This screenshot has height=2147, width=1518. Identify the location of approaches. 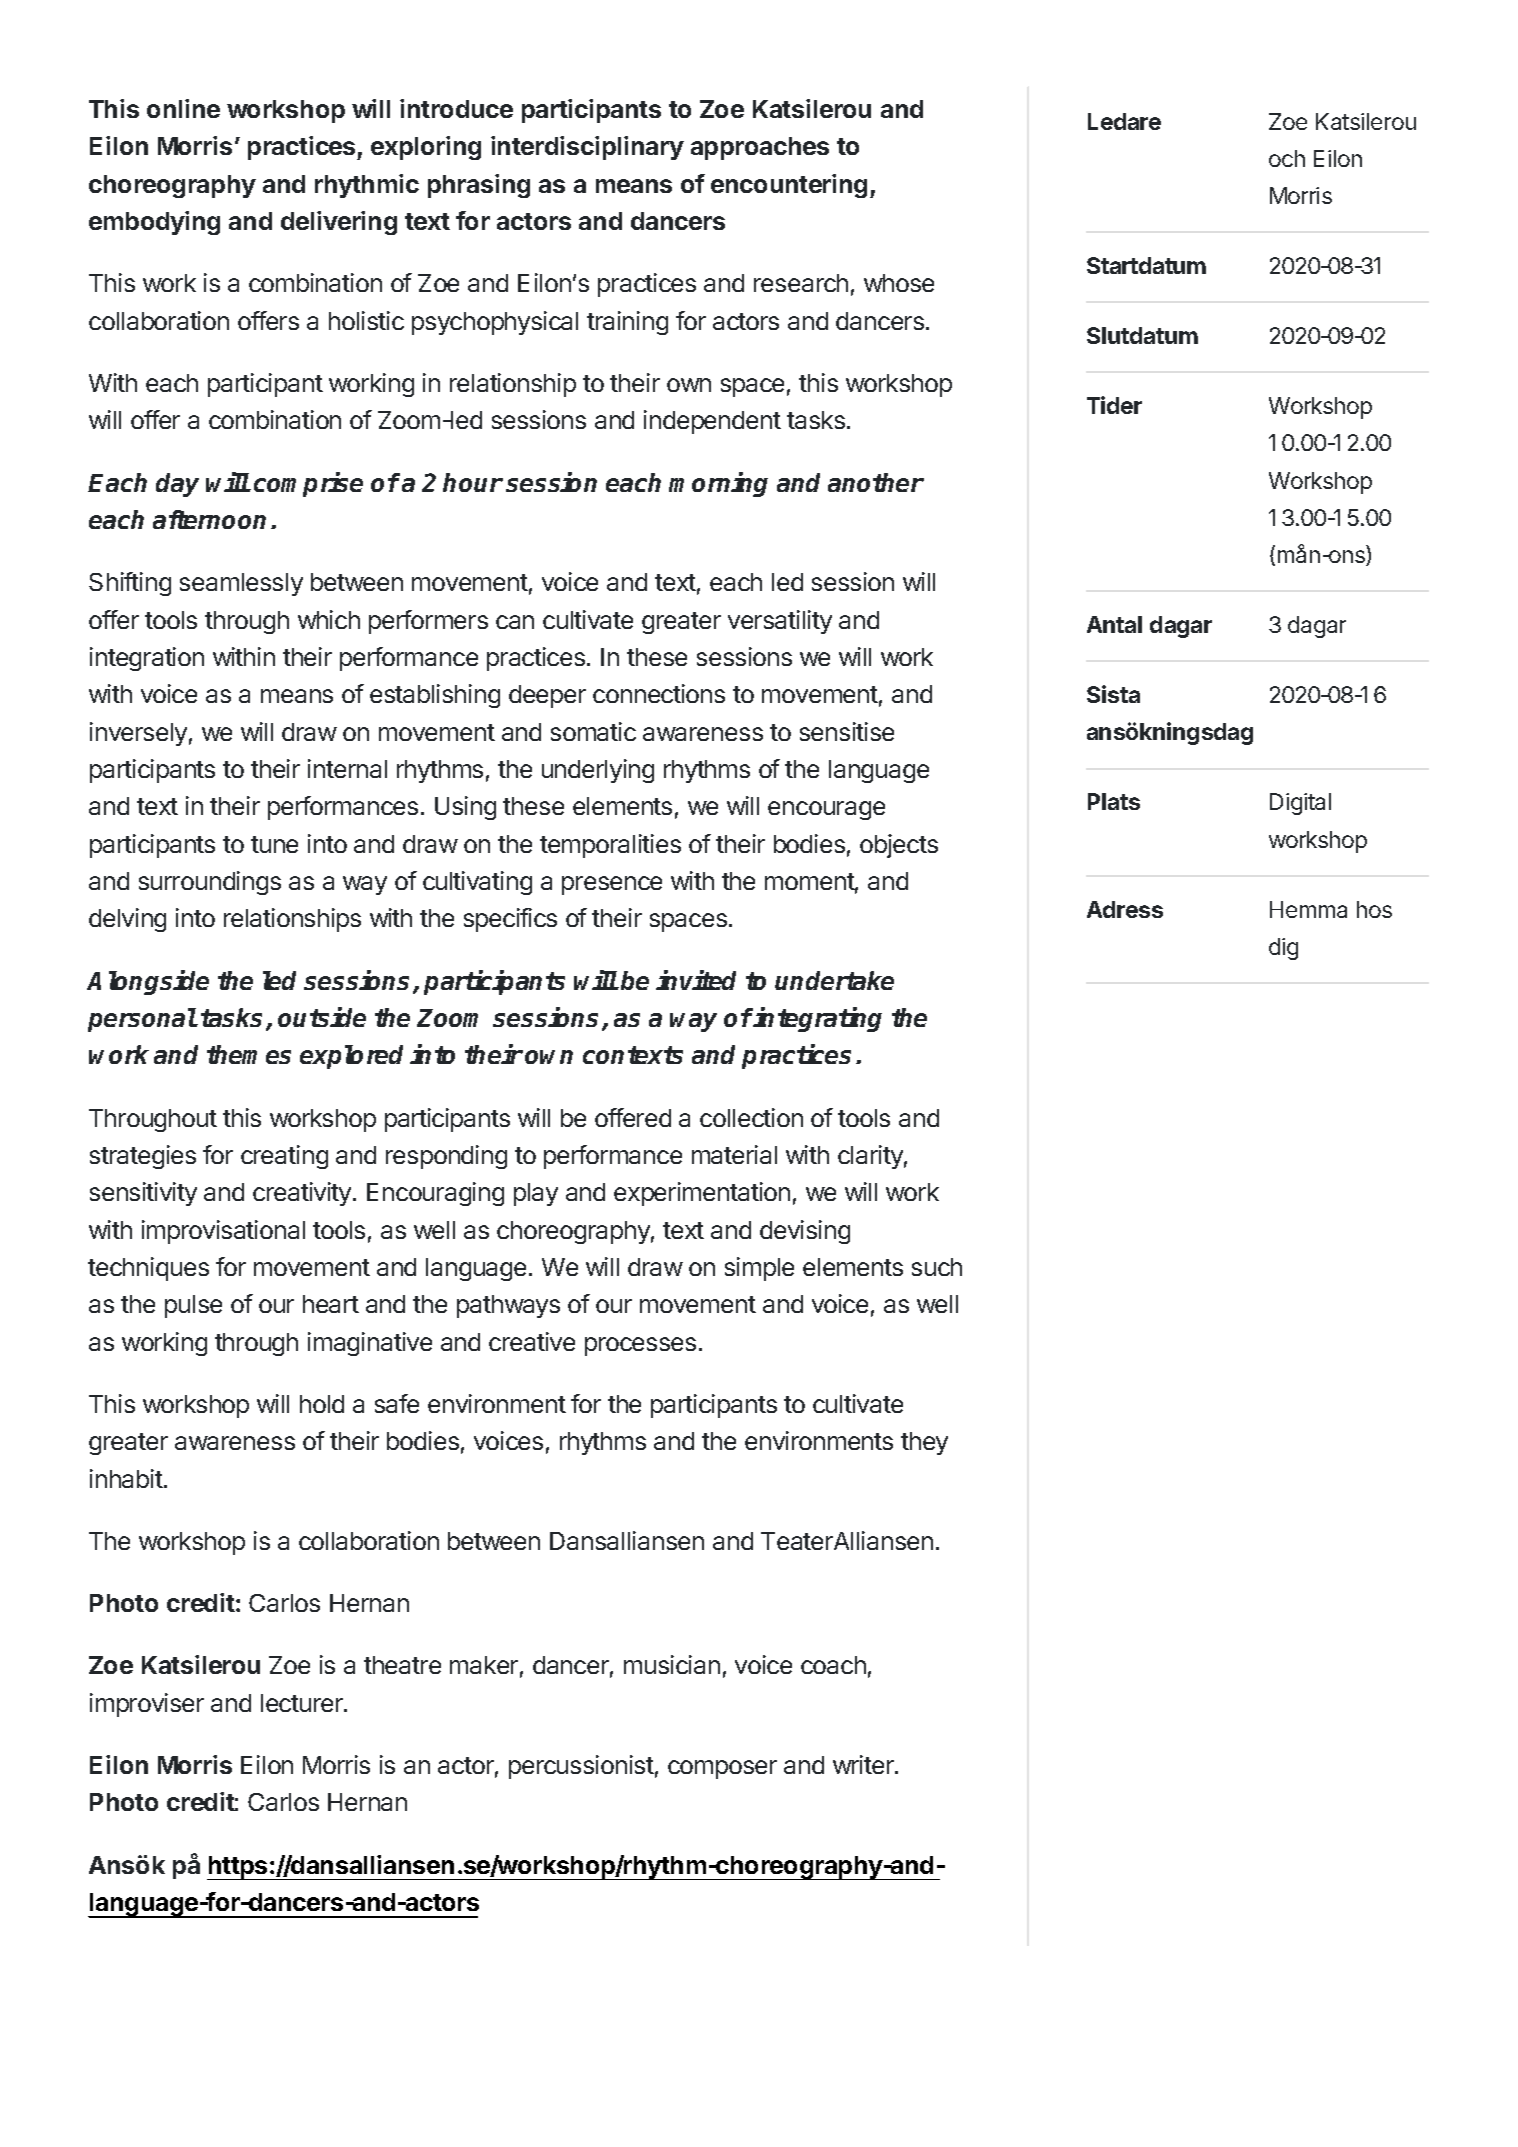
(760, 148).
